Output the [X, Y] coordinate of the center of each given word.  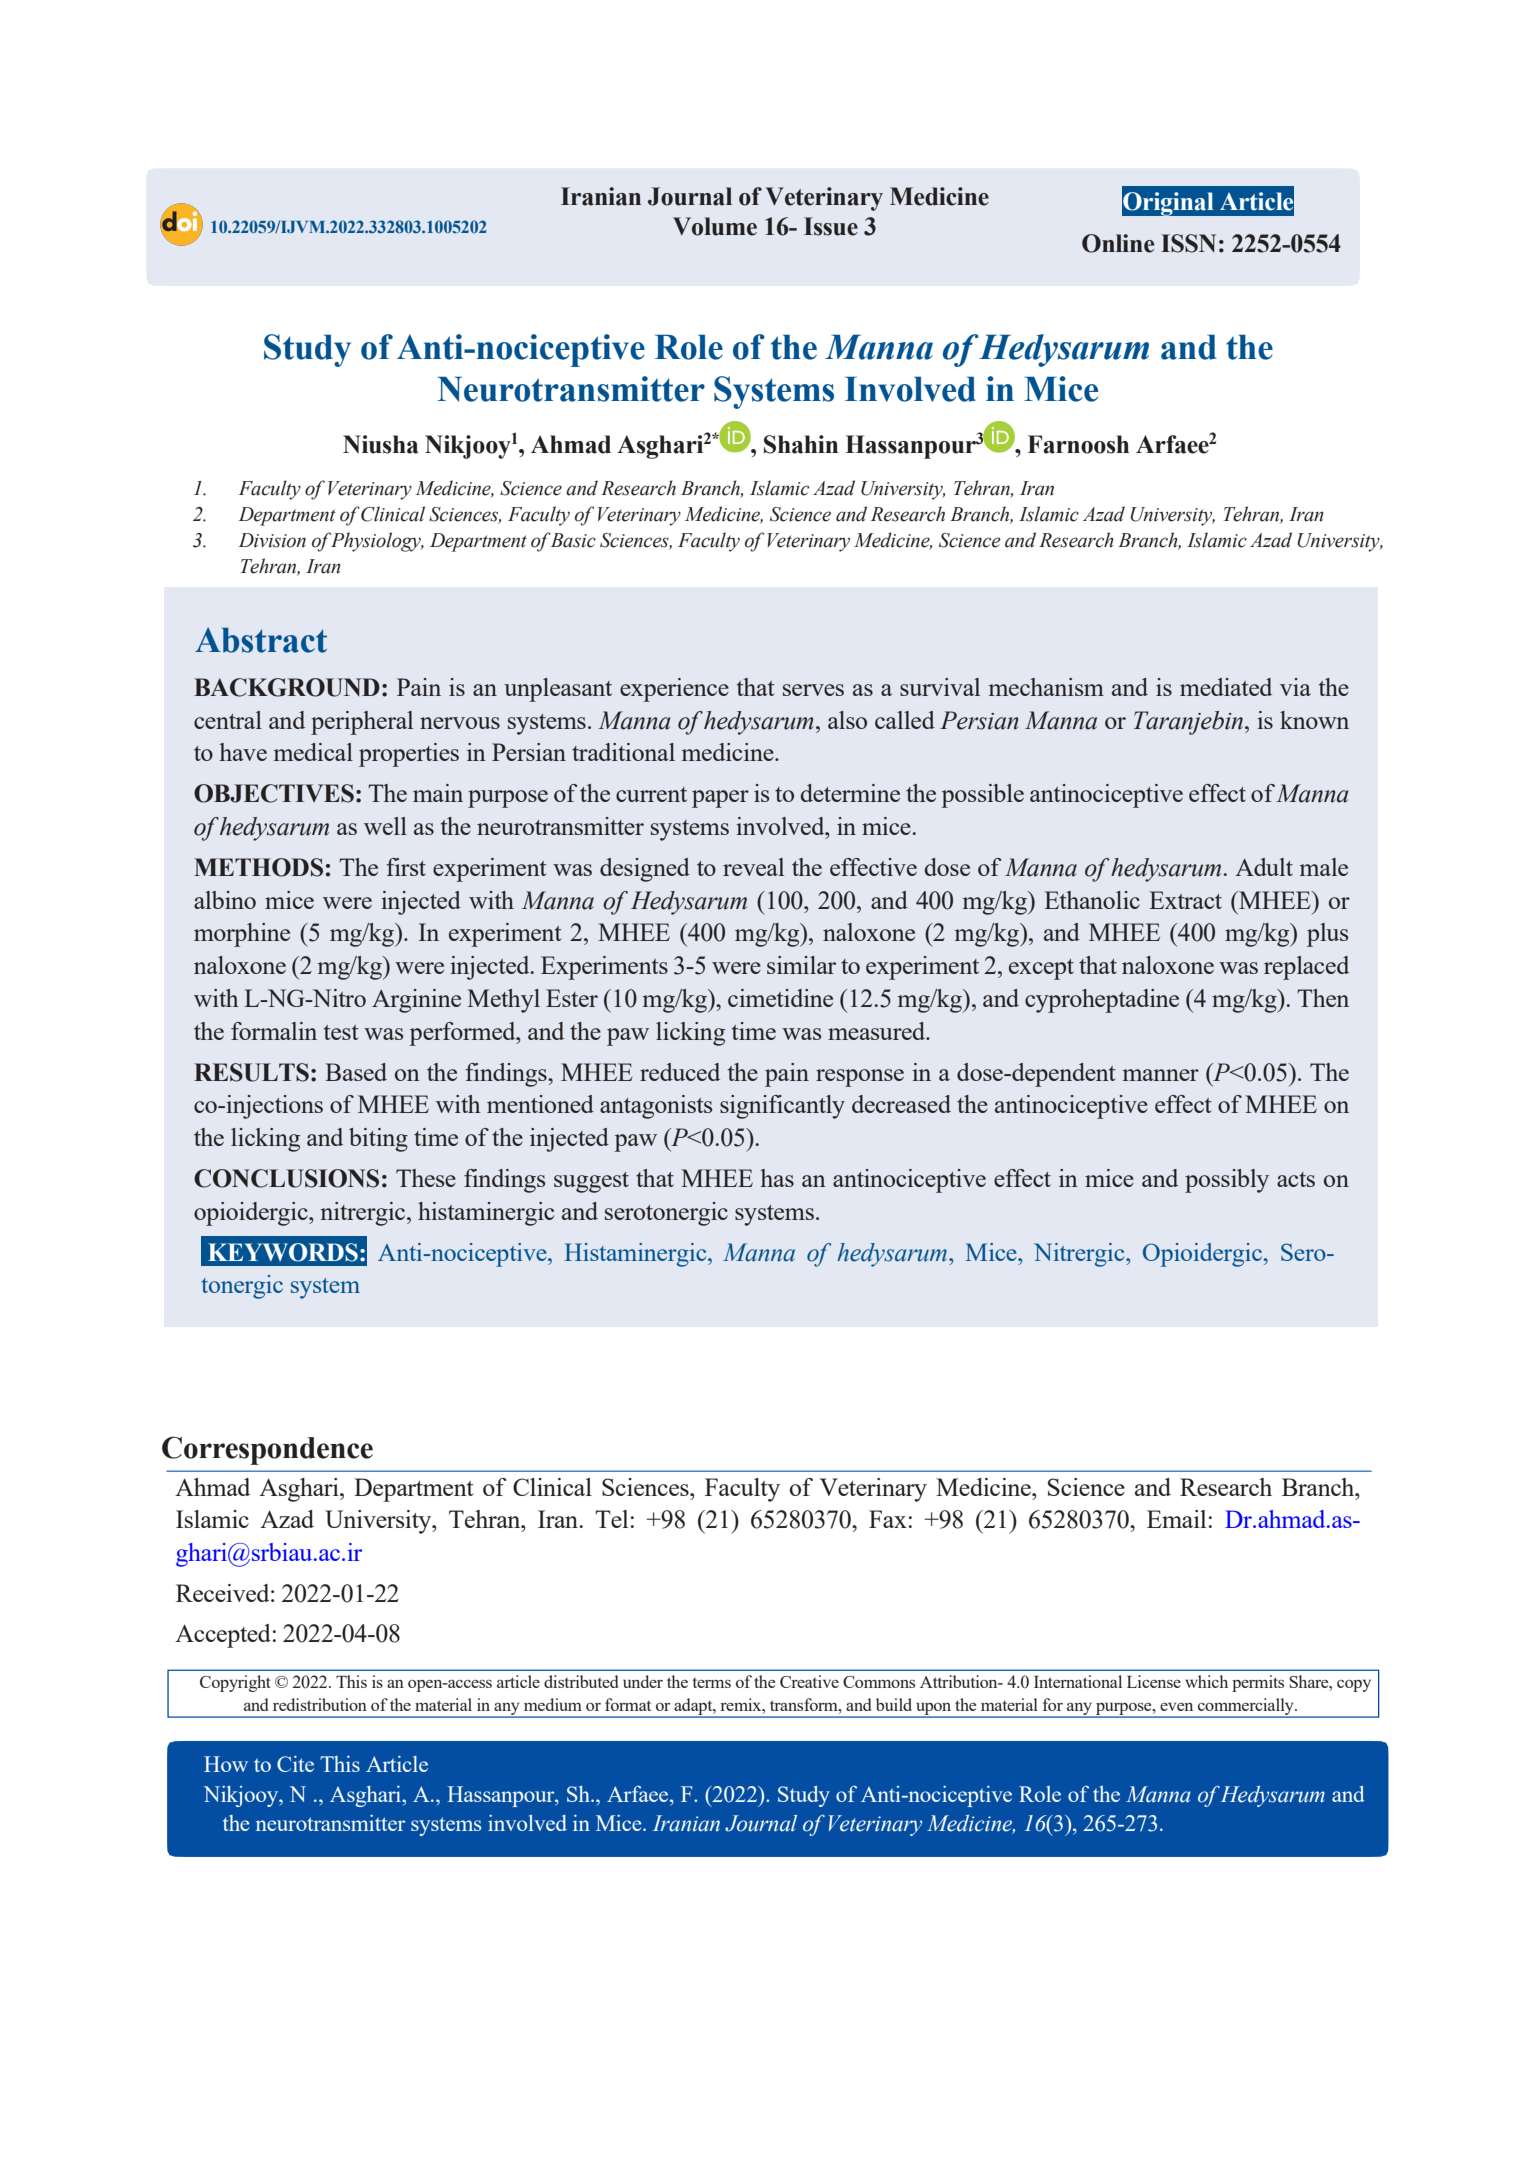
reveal [753, 867]
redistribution [320, 1704]
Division [272, 540]
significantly [782, 1107]
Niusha [380, 444]
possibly [1227, 1181]
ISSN [1188, 243]
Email [1176, 1519]
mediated [1226, 687]
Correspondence [267, 1450]
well [385, 826]
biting [378, 1140]
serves [813, 690]
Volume [715, 226]
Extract [1185, 900]
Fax [888, 1519]
